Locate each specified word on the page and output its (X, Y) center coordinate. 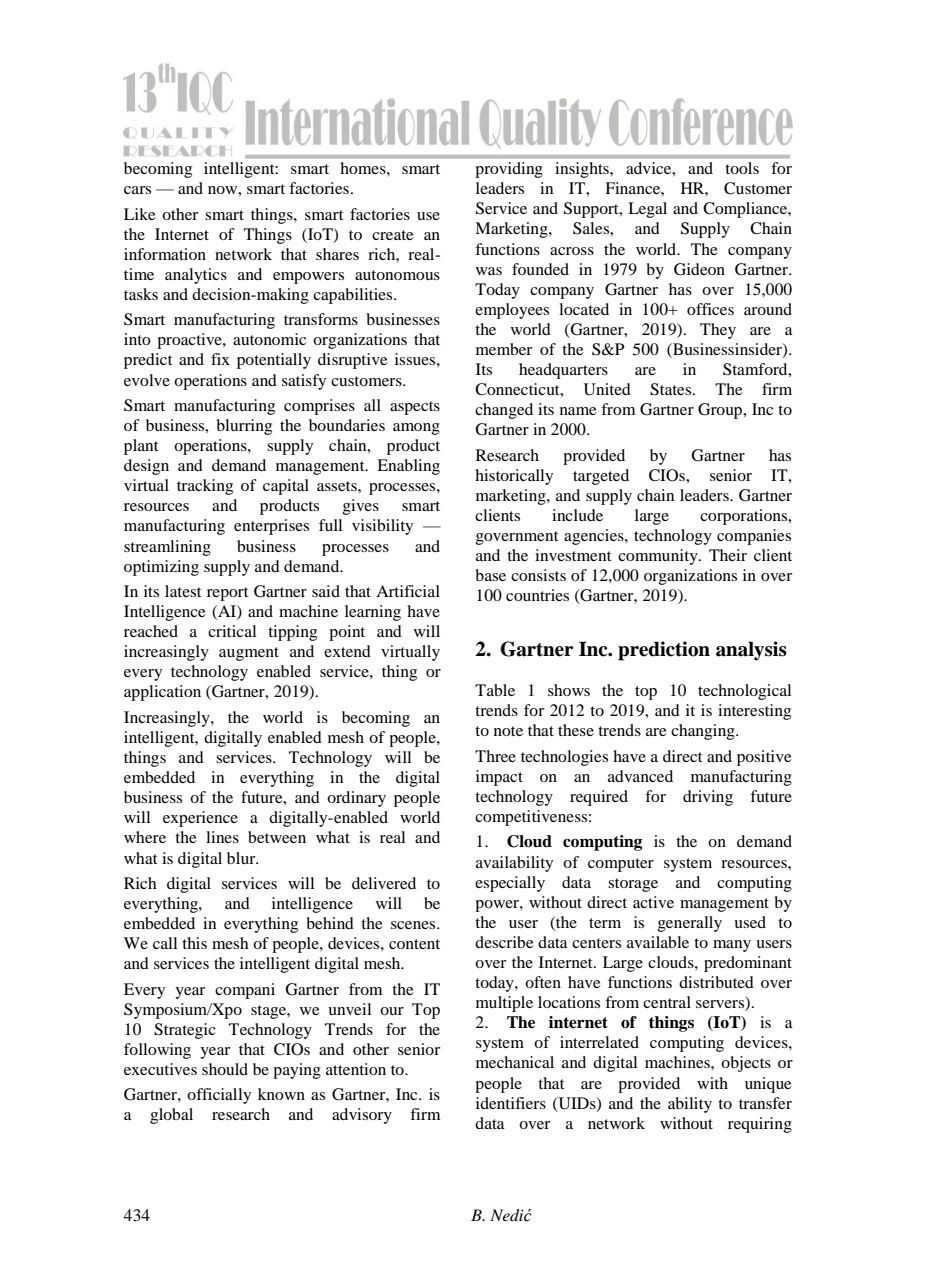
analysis (751, 651)
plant (141, 447)
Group (721, 411)
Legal (647, 210)
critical (232, 631)
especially (510, 884)
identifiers (511, 1103)
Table (495, 690)
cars (137, 190)
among (416, 429)
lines (222, 837)
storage (633, 885)
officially (219, 1096)
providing (509, 170)
